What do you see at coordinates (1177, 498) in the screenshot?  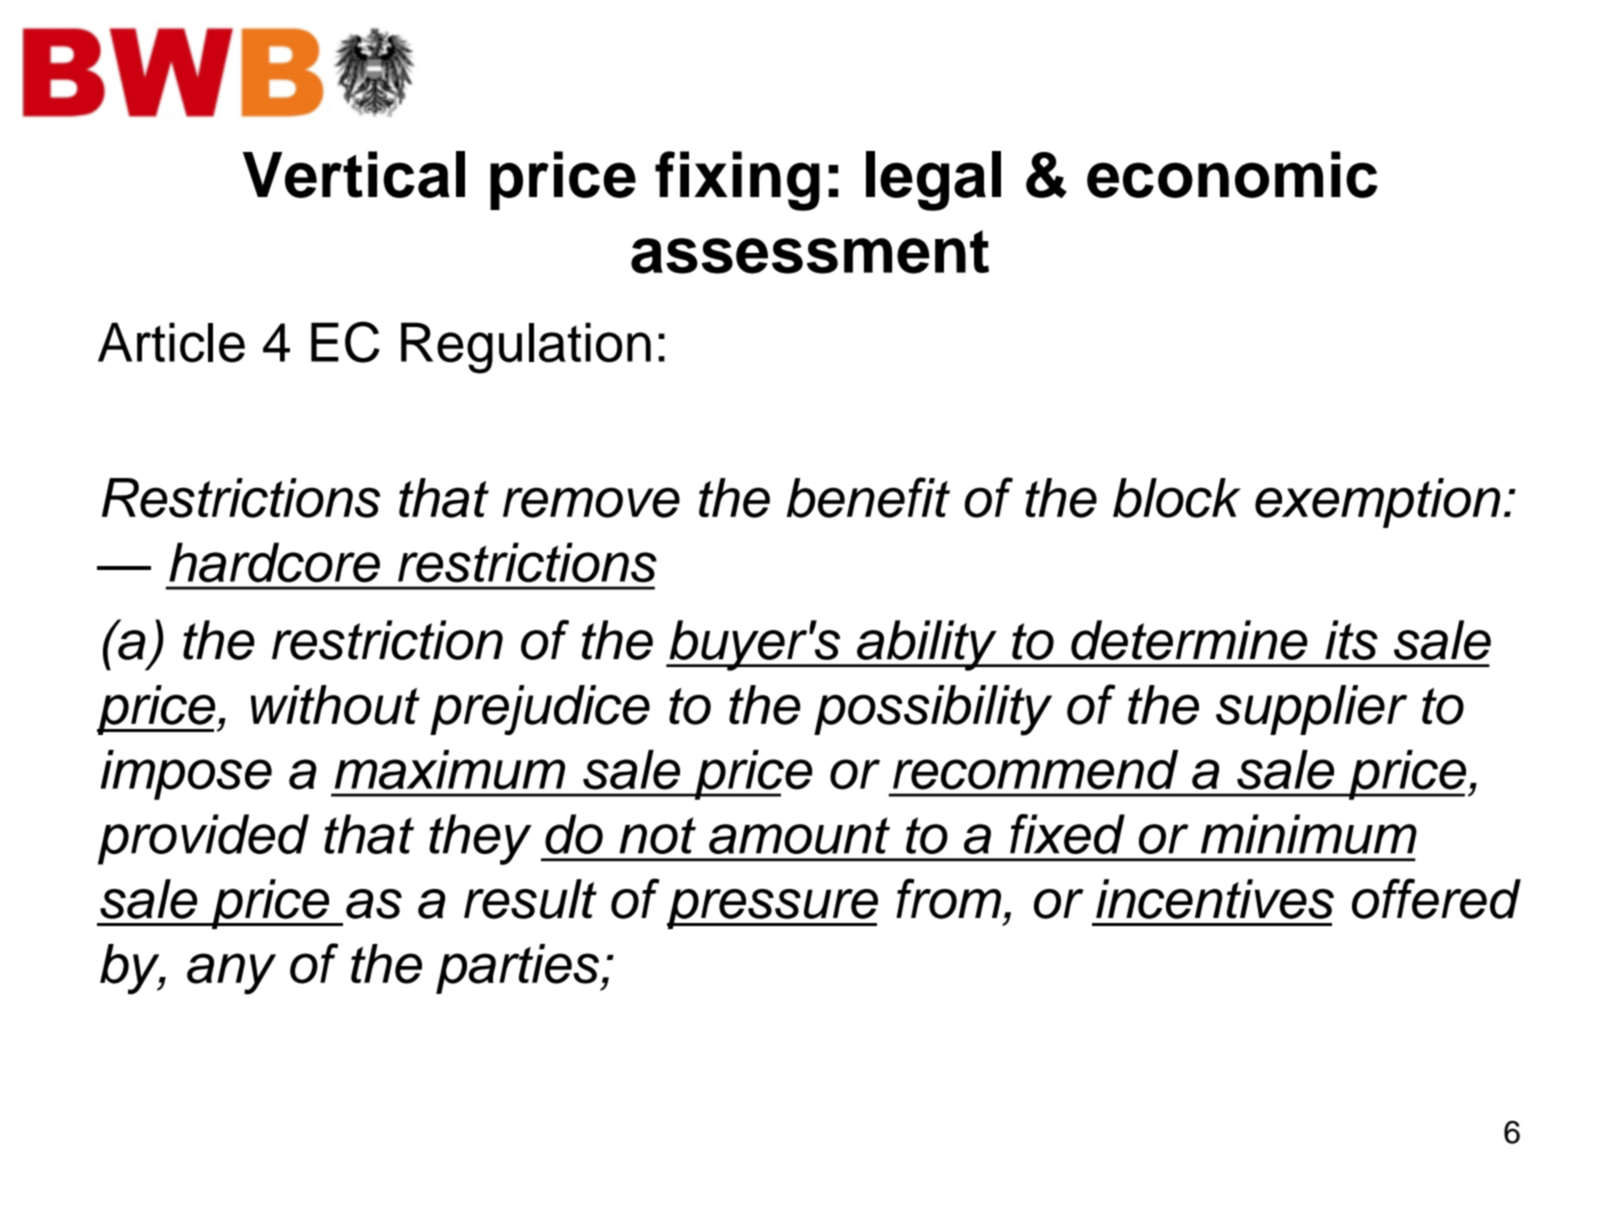 I see `block` at bounding box center [1177, 498].
